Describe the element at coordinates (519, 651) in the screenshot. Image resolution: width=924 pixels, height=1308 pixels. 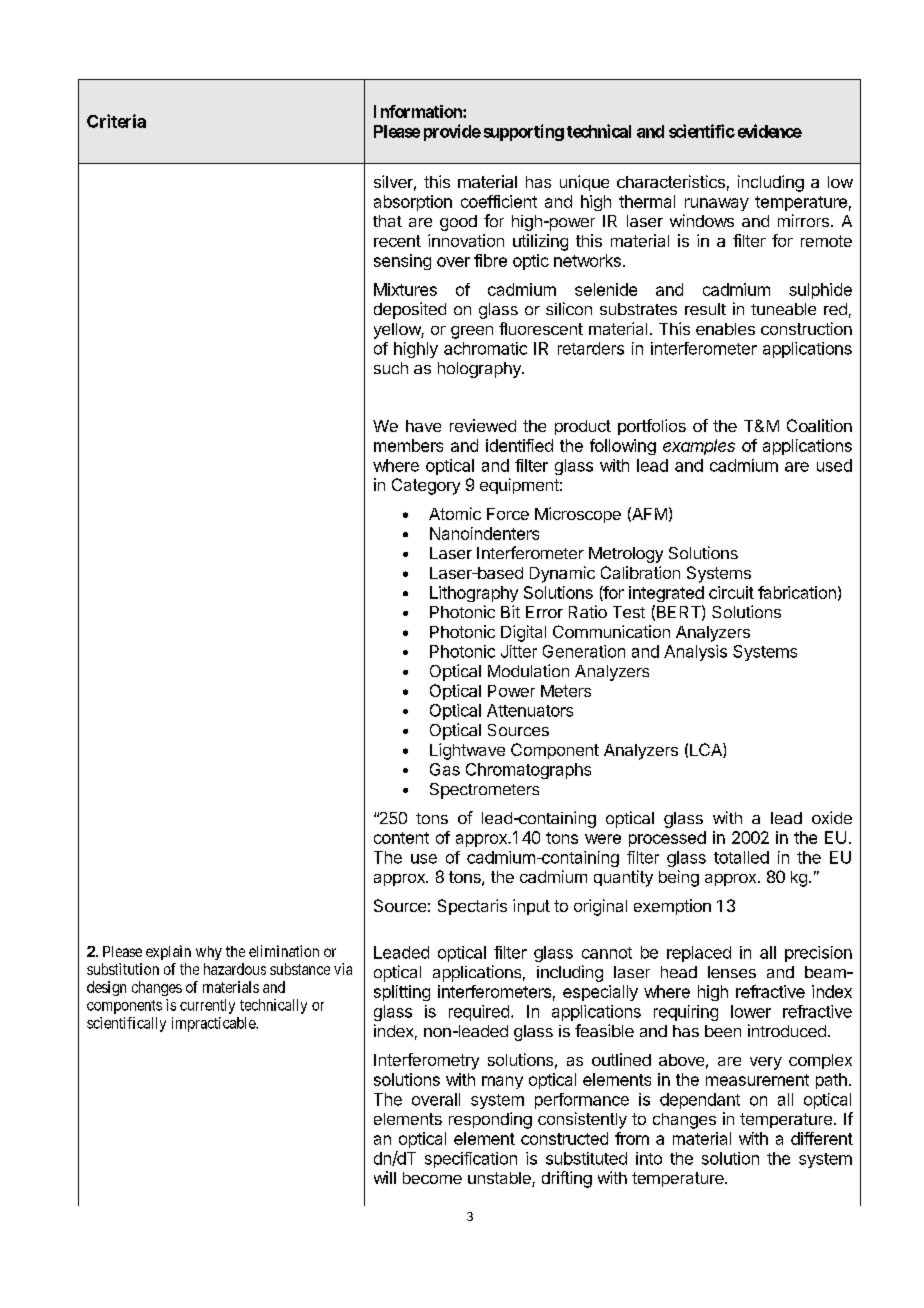
I see `Jitter` at that location.
